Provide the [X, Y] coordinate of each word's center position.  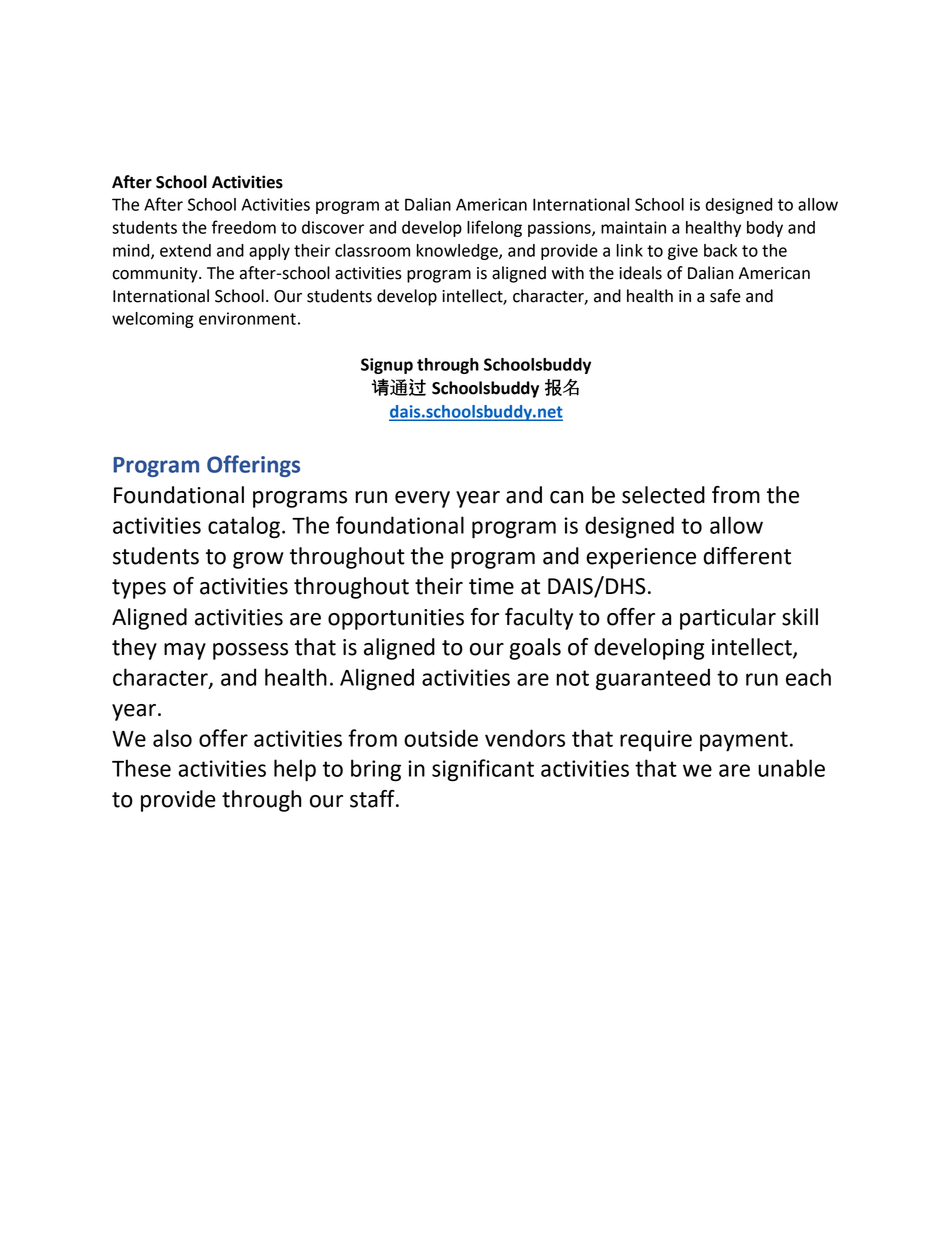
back [720, 250]
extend [185, 250]
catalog [244, 527]
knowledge [458, 252]
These [141, 768]
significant [483, 770]
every [422, 499]
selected [663, 495]
